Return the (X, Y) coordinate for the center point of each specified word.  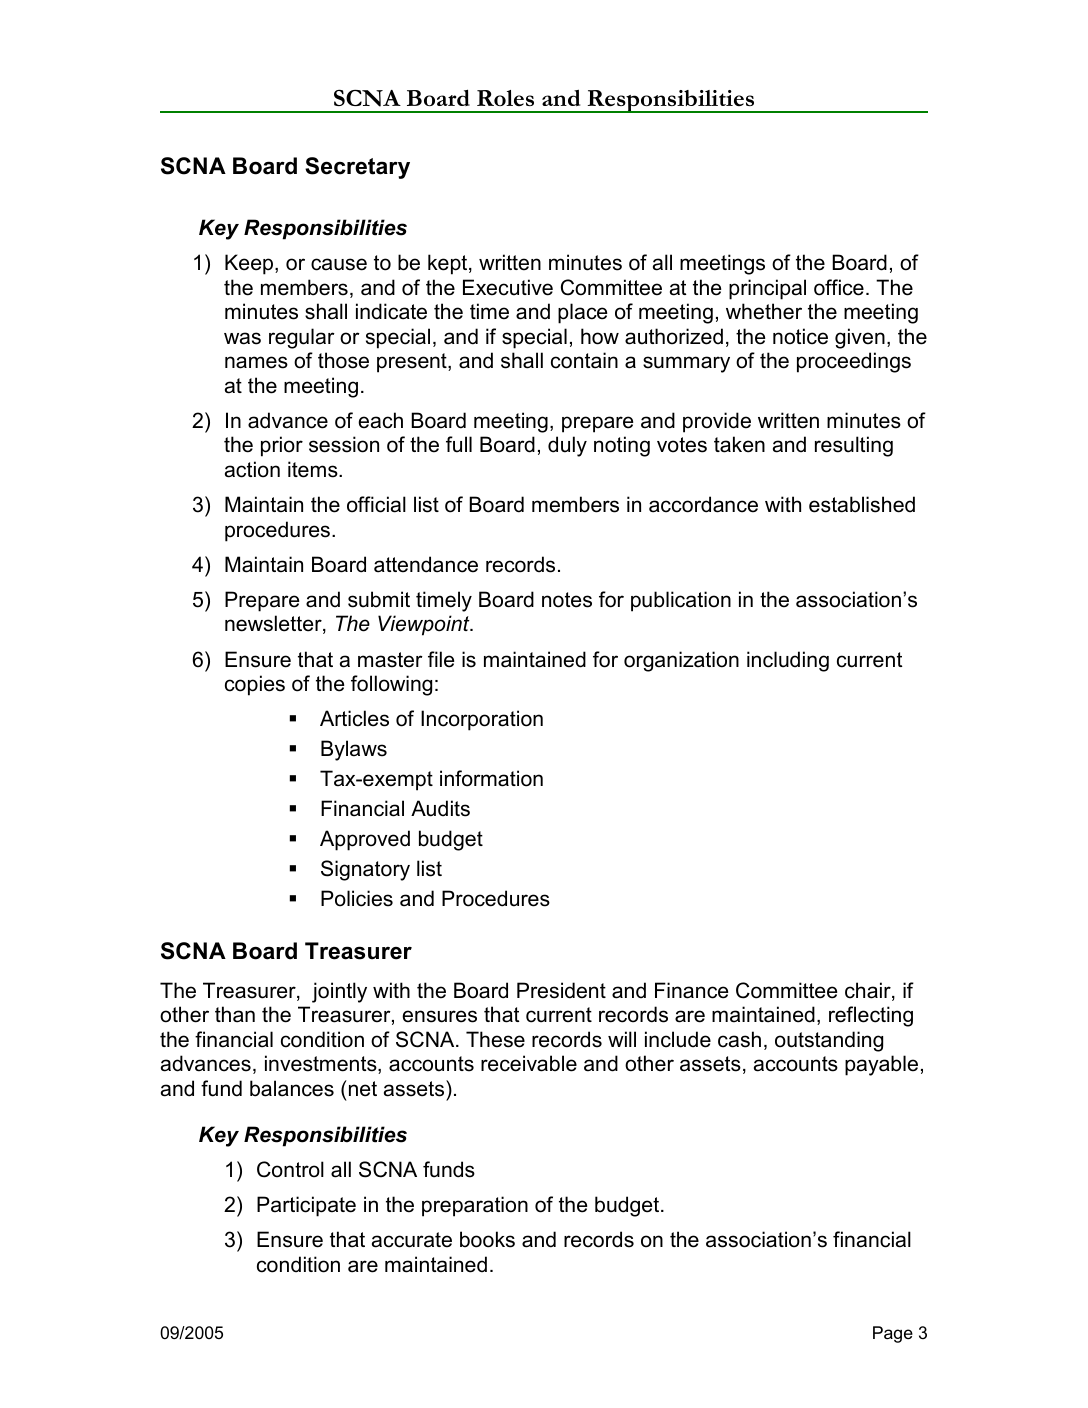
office (839, 287)
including (788, 661)
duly (567, 446)
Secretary (357, 168)
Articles (354, 718)
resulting (854, 446)
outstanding (829, 1041)
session (344, 444)
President (561, 990)
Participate (306, 1206)
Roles (505, 98)
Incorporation (482, 720)
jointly (339, 992)
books (487, 1239)
